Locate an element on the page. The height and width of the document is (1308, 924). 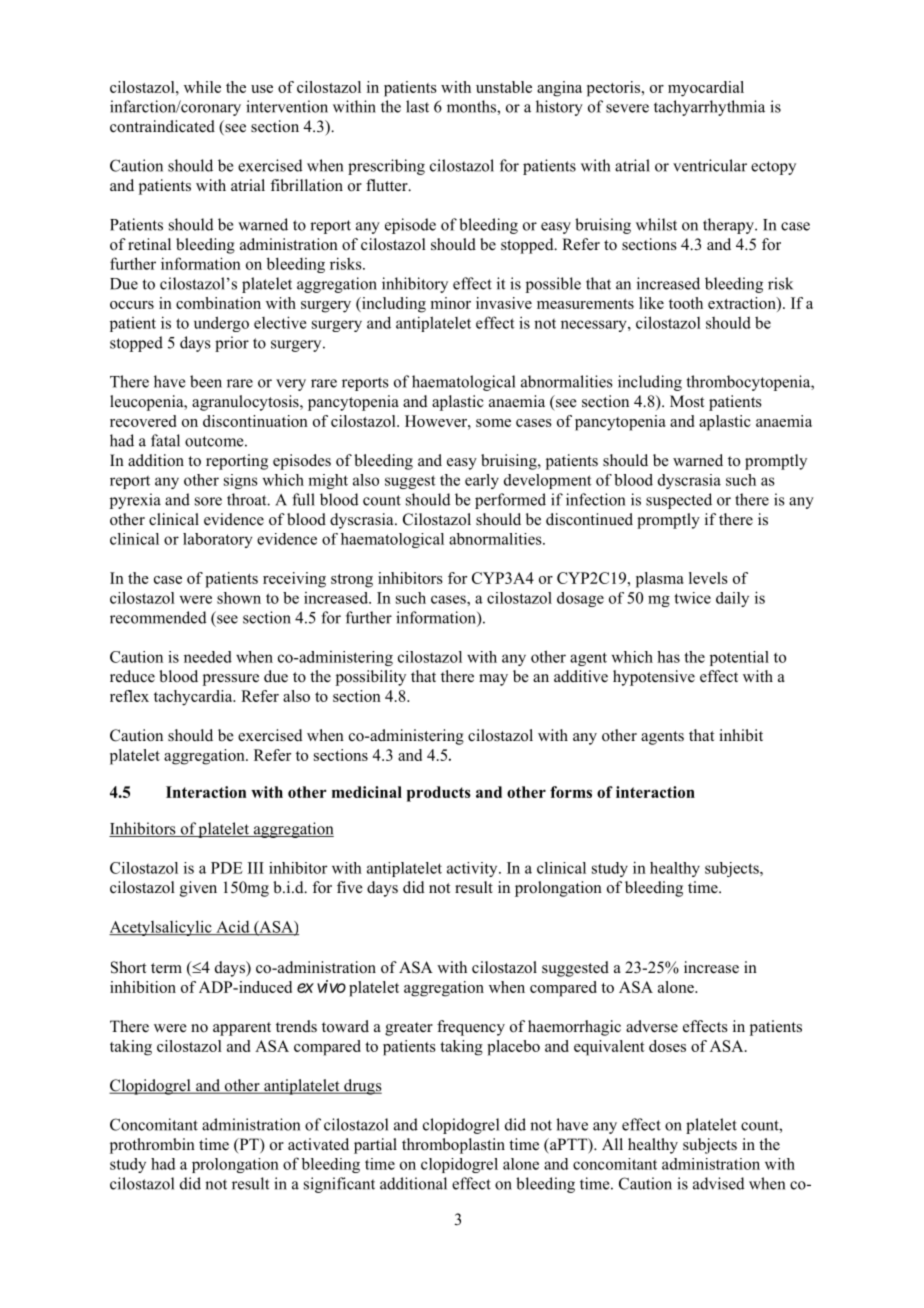
adverse is located at coordinates (652, 1026).
